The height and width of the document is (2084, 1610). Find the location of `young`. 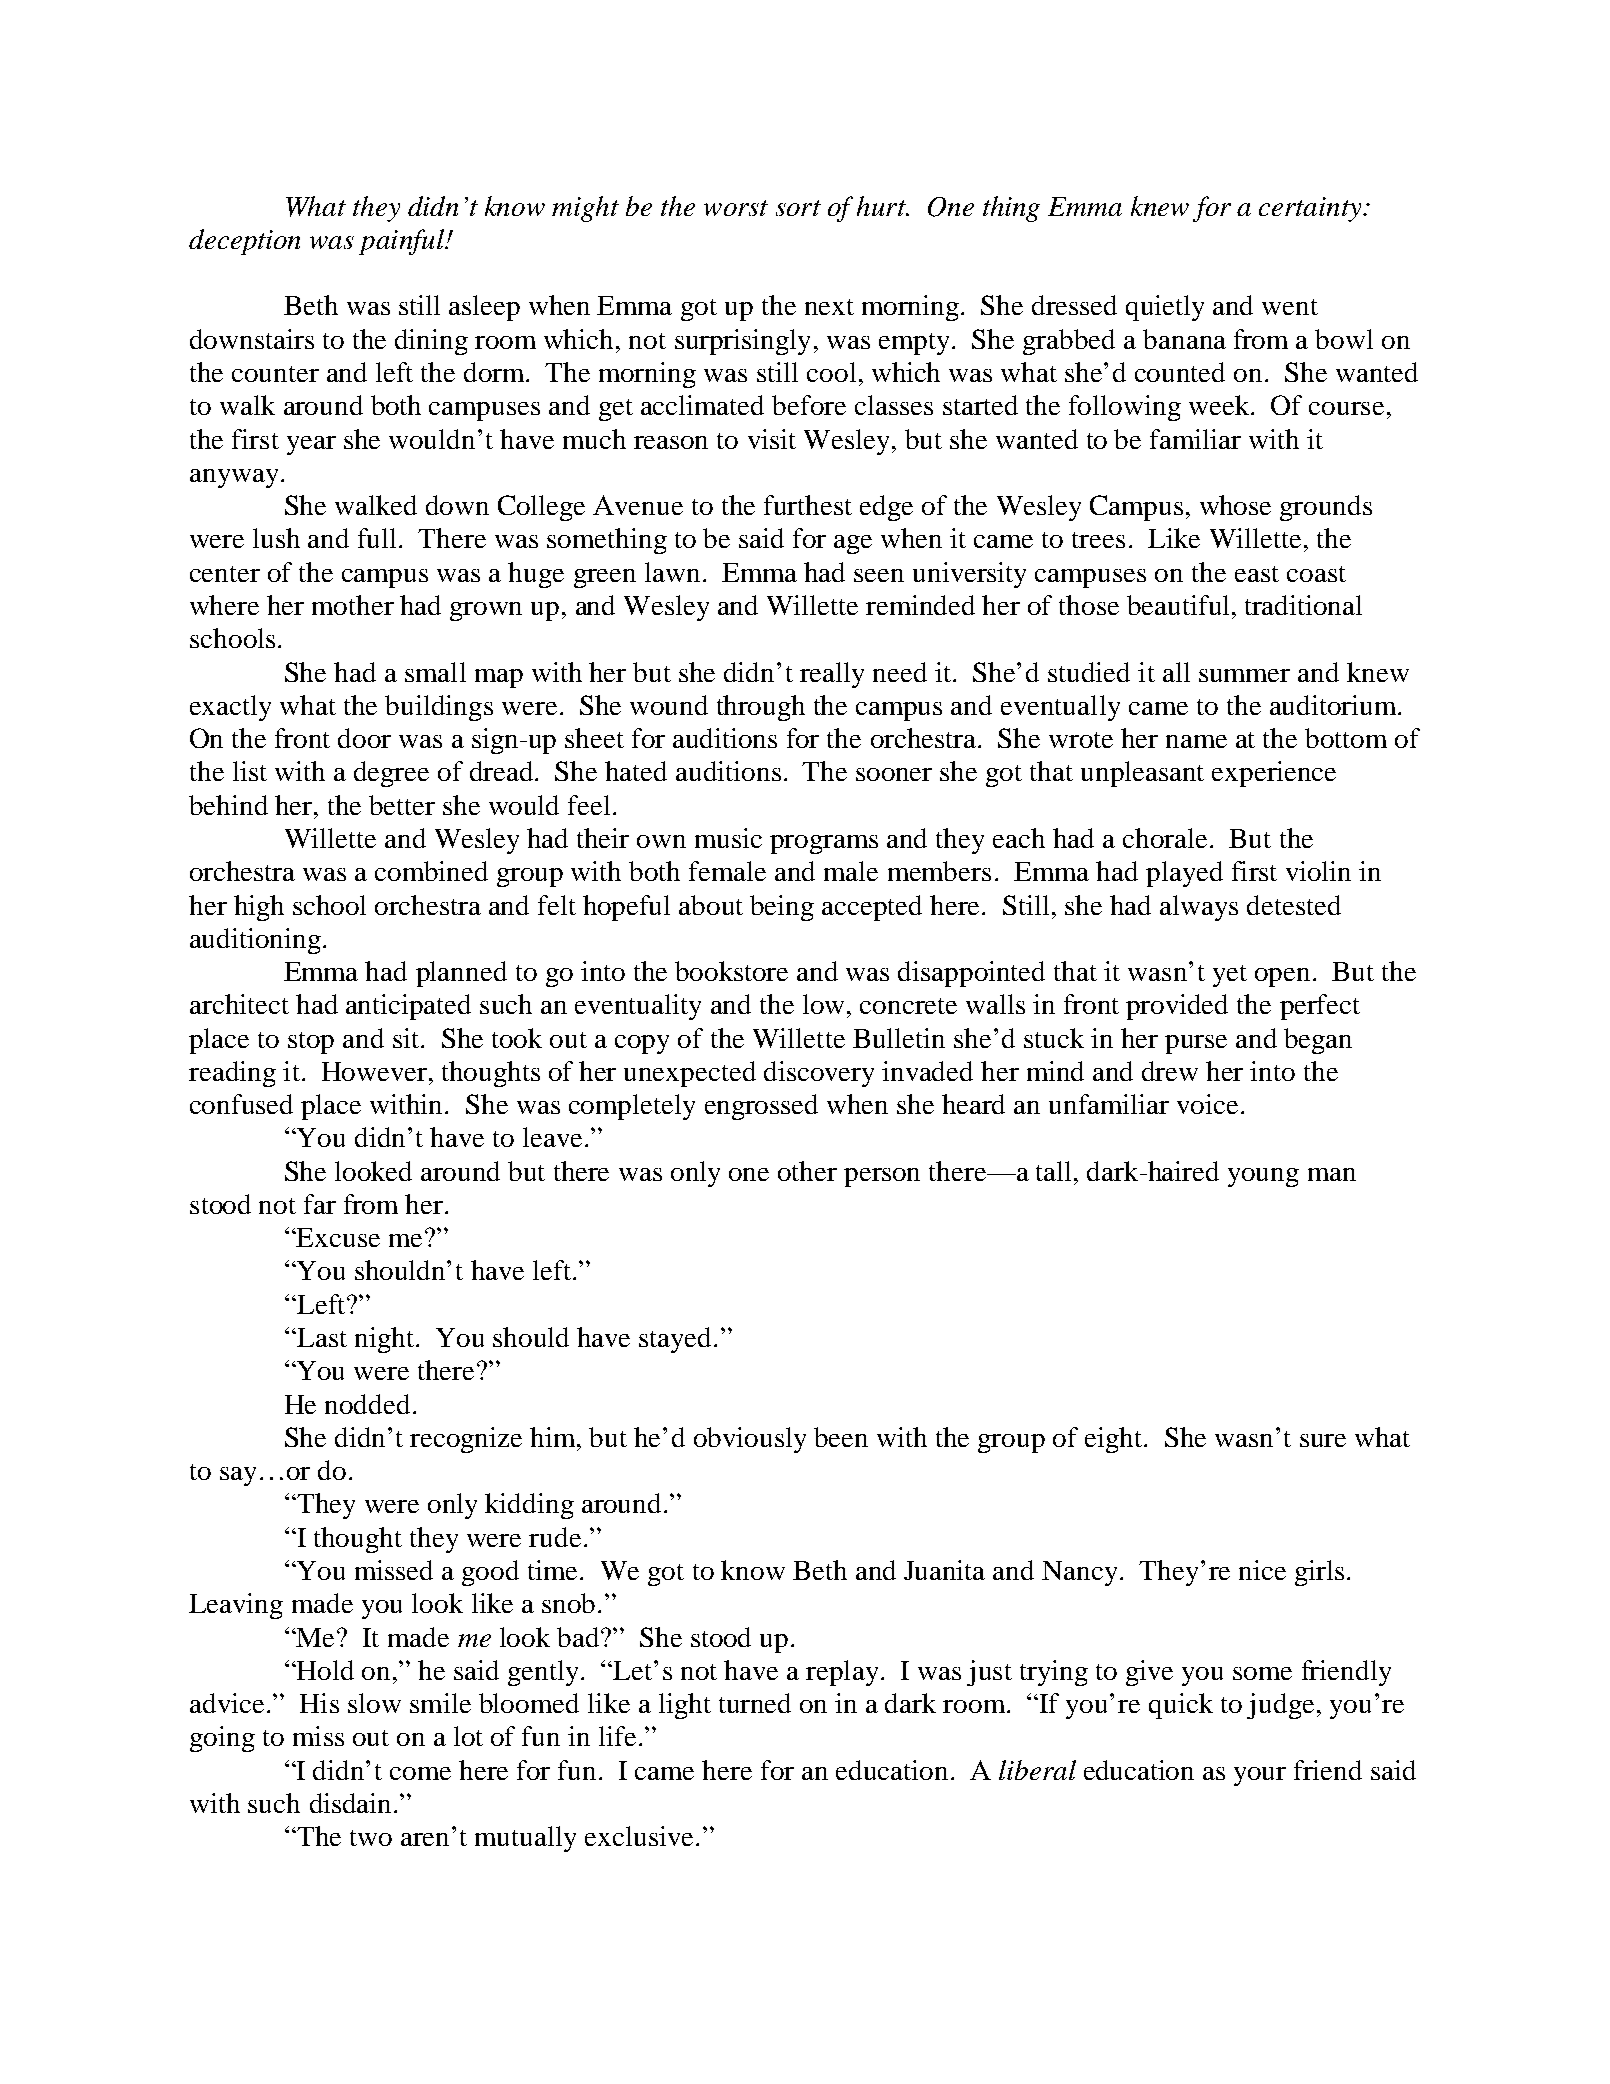

young is located at coordinates (1263, 1177).
